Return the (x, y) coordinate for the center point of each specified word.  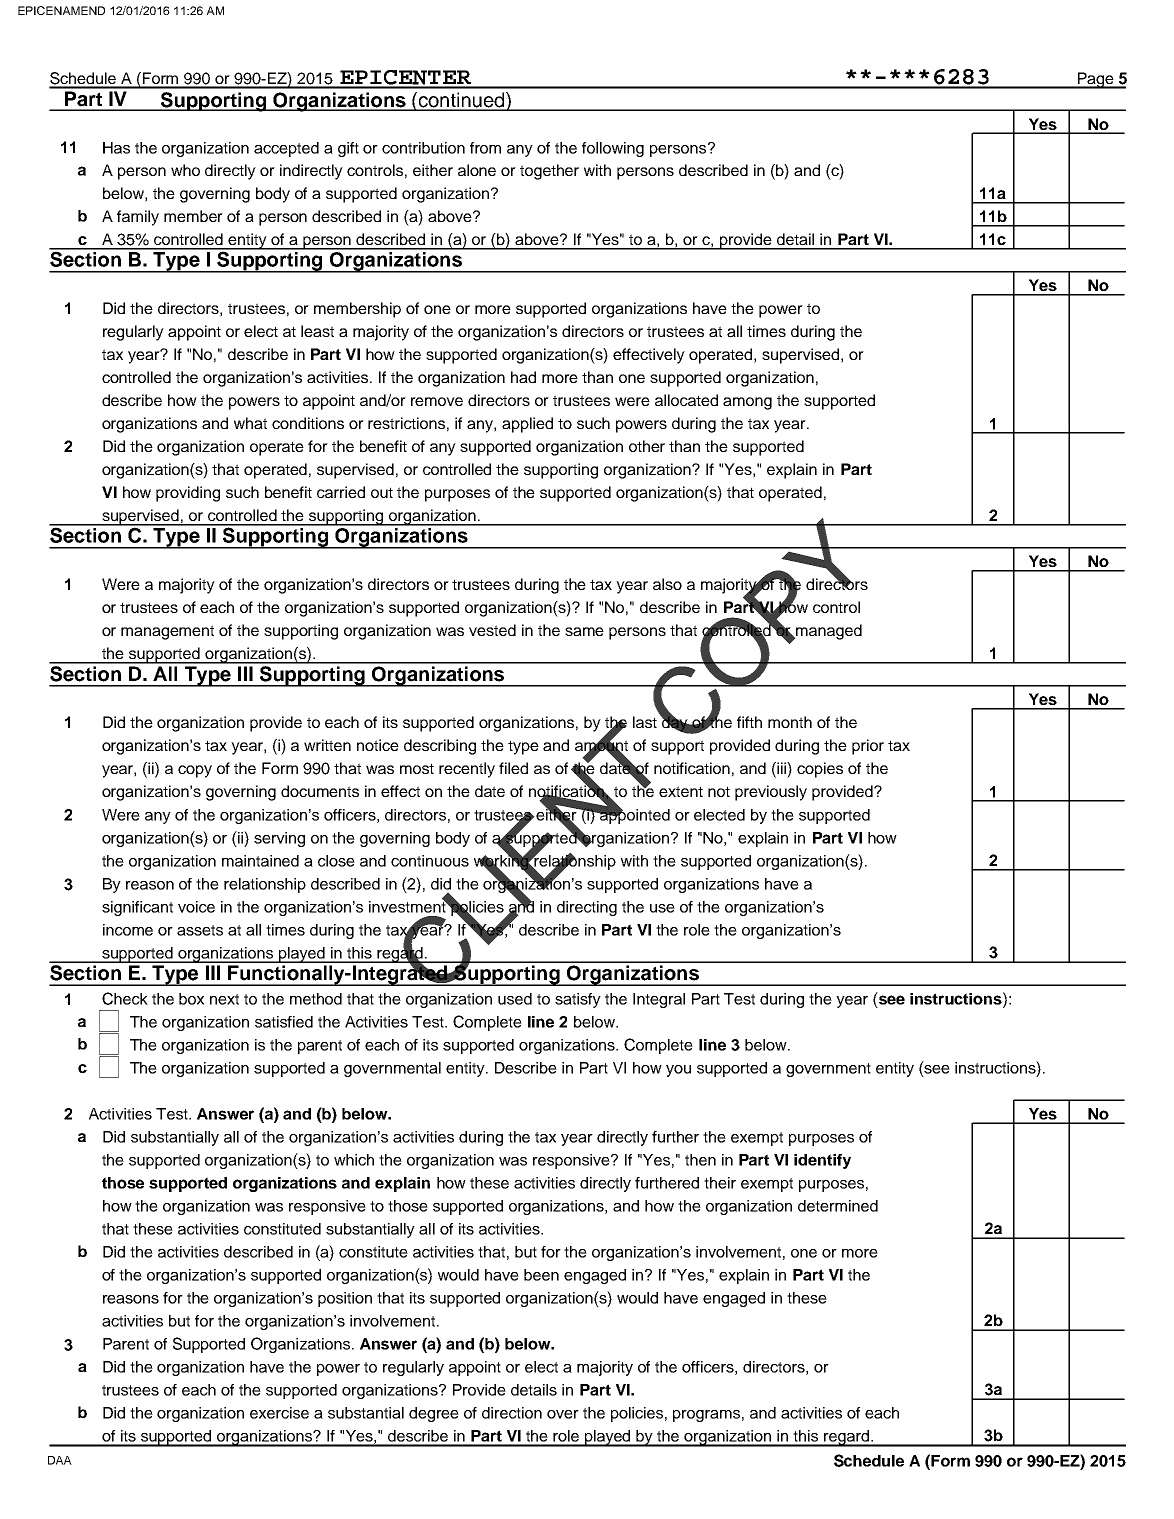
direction (512, 1413)
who (185, 170)
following (613, 149)
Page (1095, 80)
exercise (279, 1413)
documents (320, 791)
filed (513, 768)
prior (868, 747)
